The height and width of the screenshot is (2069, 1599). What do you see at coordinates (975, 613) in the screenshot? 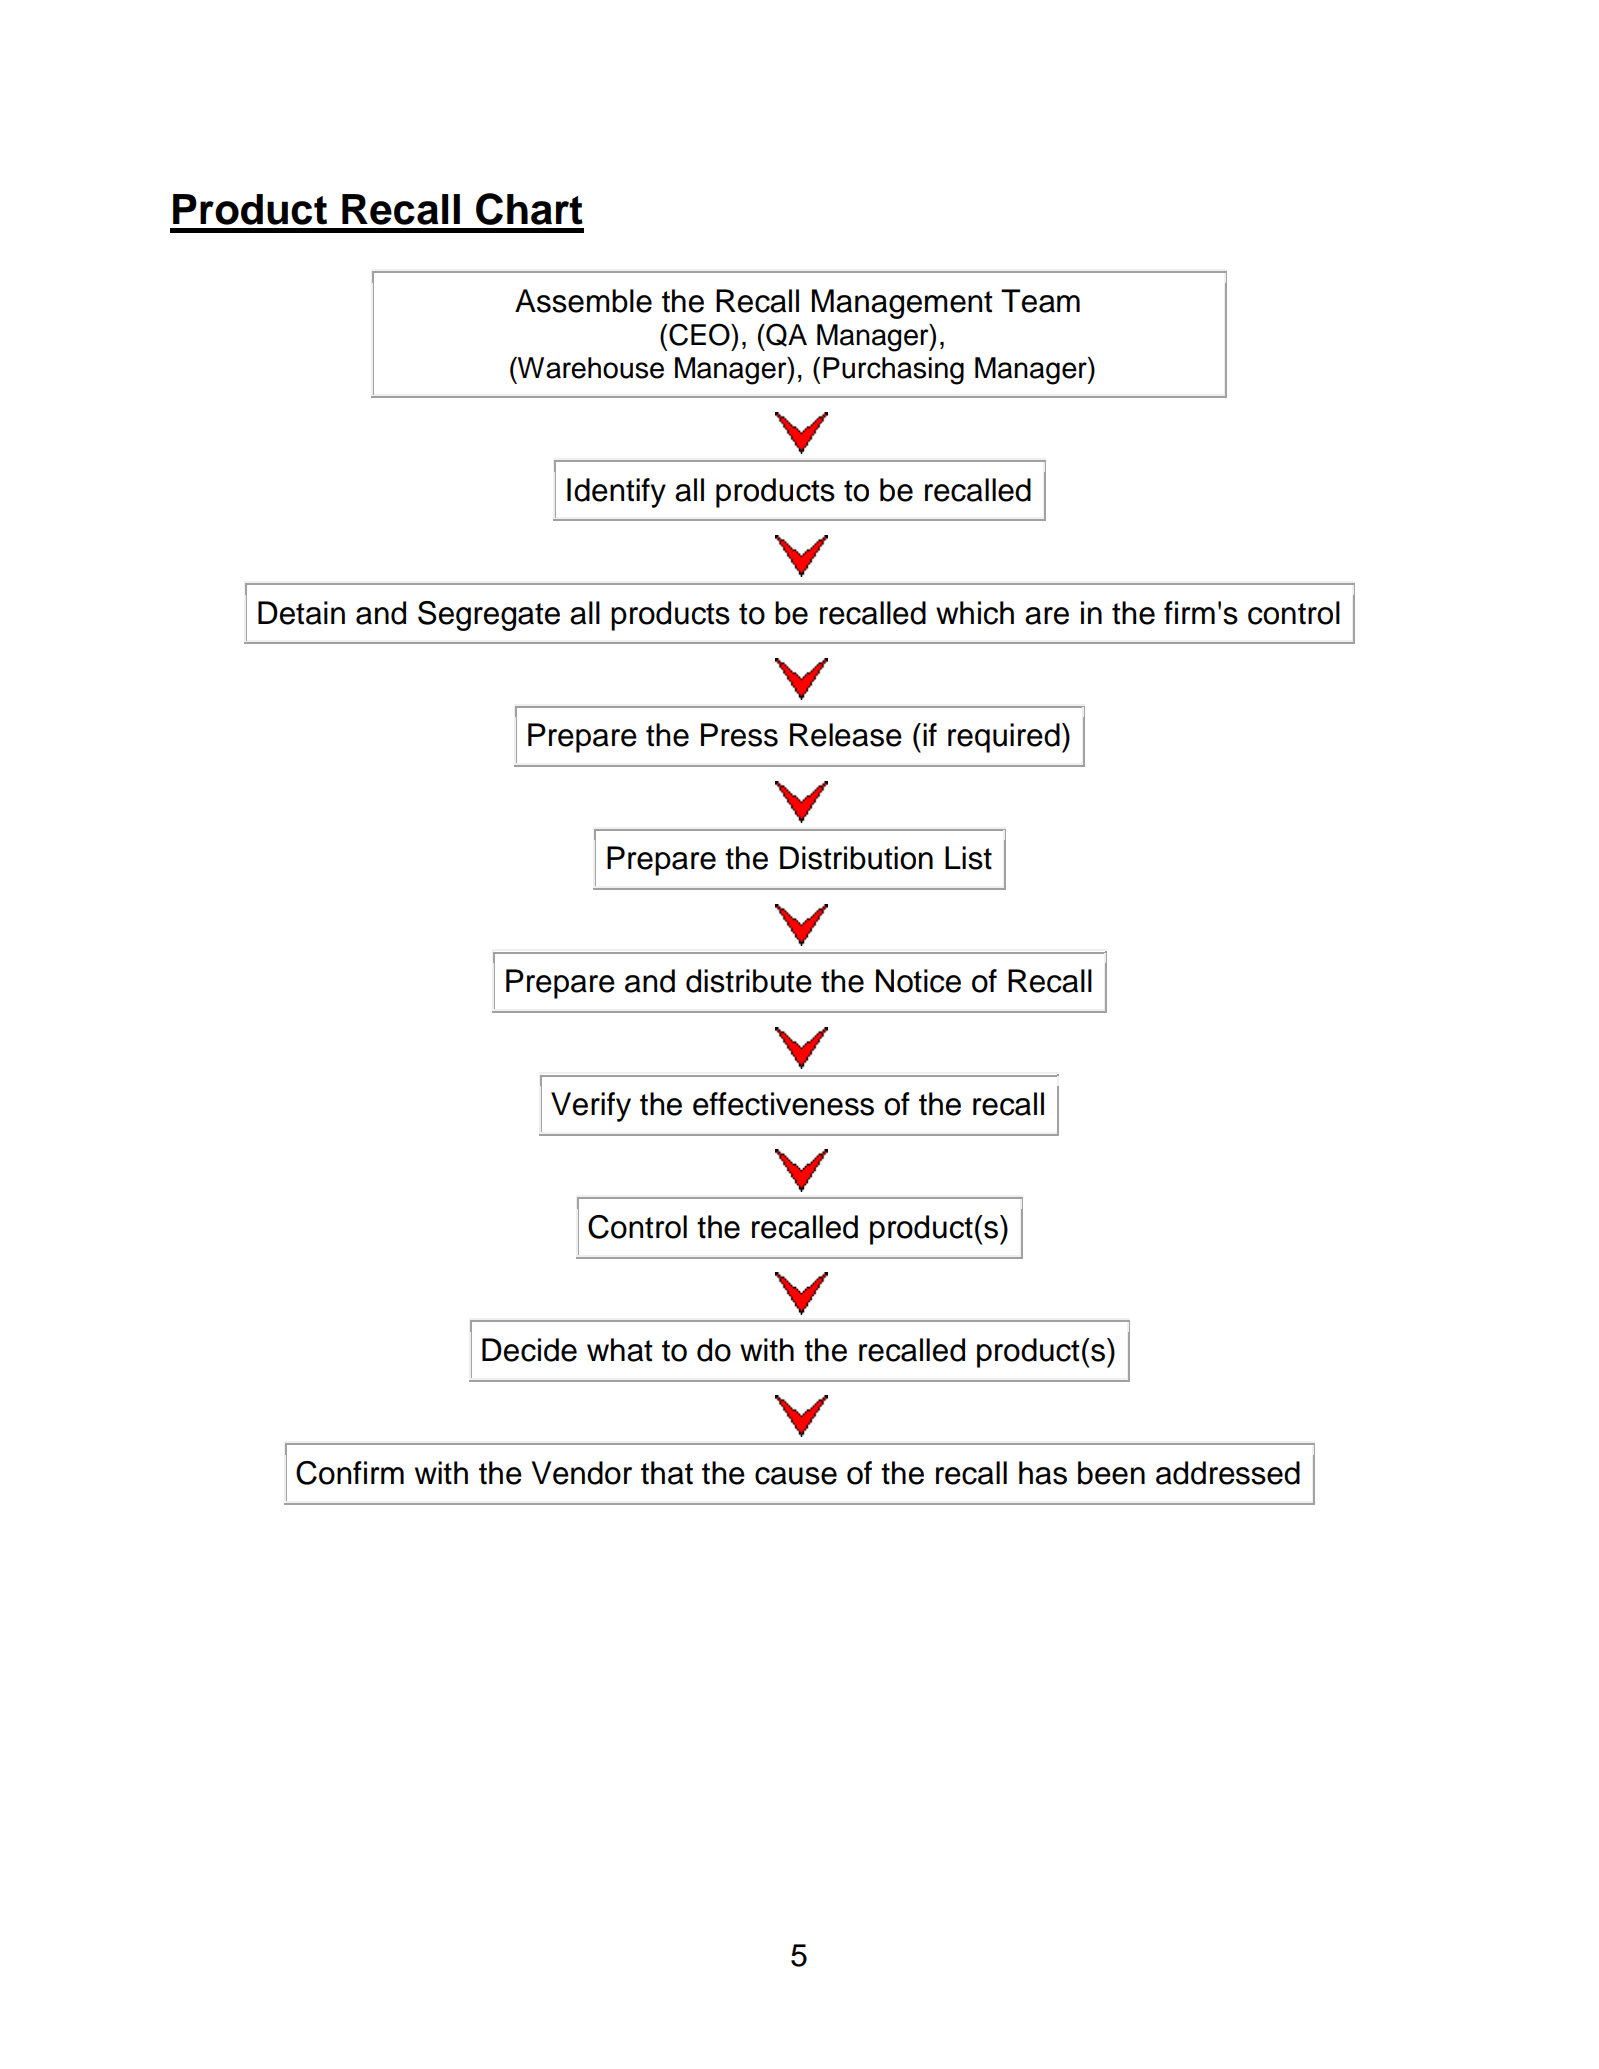
I see `which` at bounding box center [975, 613].
